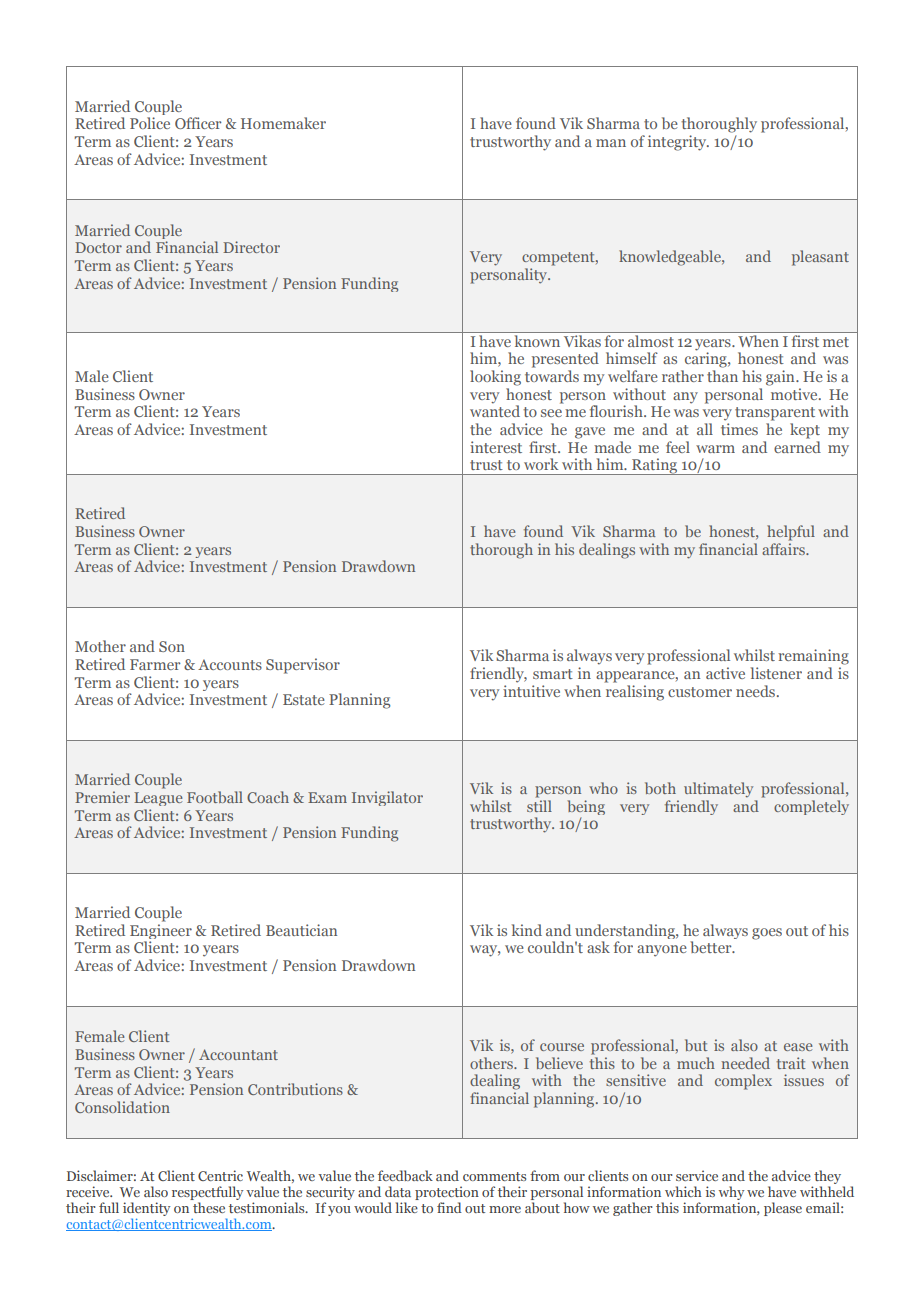 The image size is (924, 1308). What do you see at coordinates (718, 790) in the screenshot?
I see `ultimately` at bounding box center [718, 790].
